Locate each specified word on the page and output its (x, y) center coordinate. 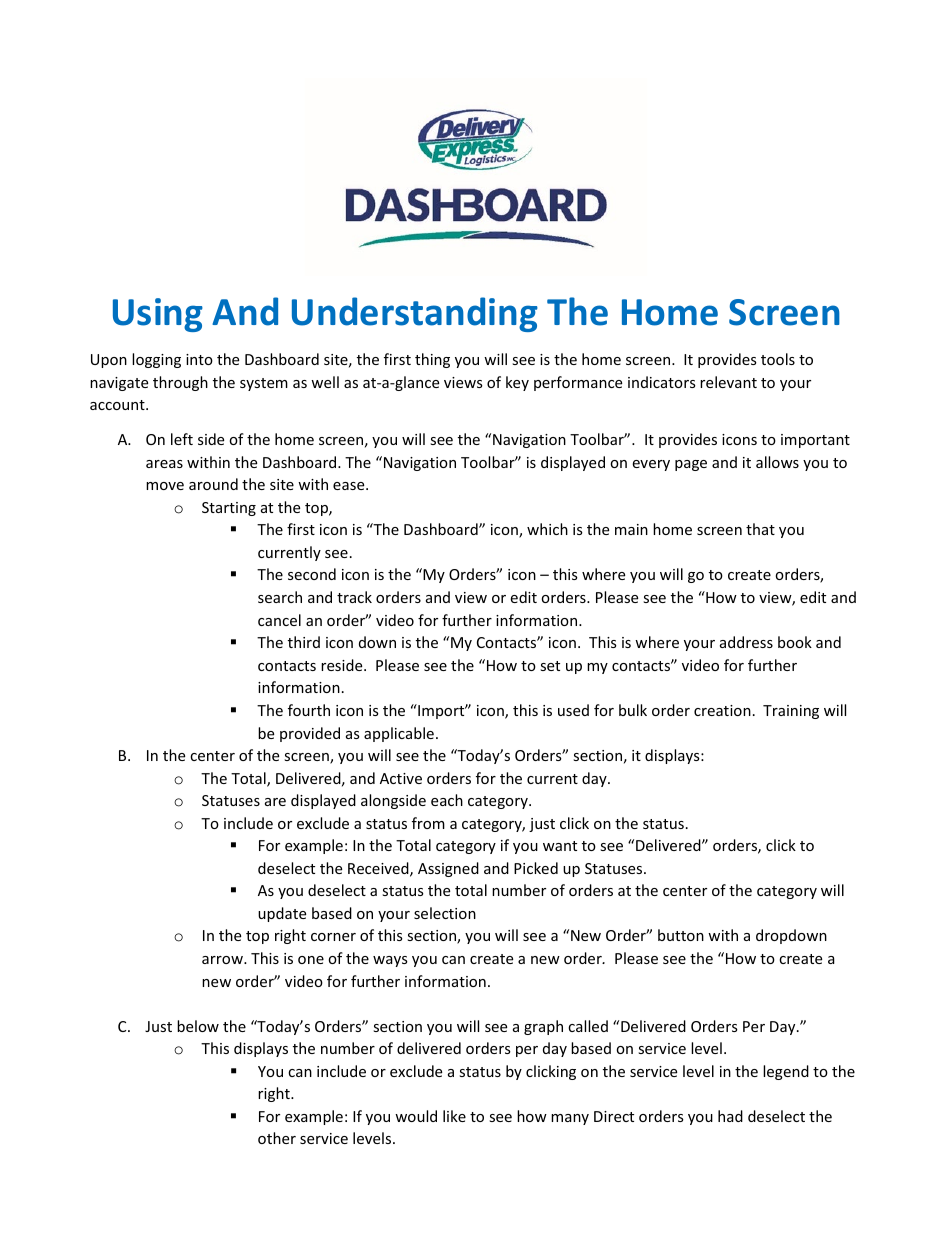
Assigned (448, 869)
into (199, 359)
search (280, 597)
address (746, 642)
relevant (728, 382)
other (277, 1138)
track (354, 597)
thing (432, 360)
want (560, 846)
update (282, 914)
